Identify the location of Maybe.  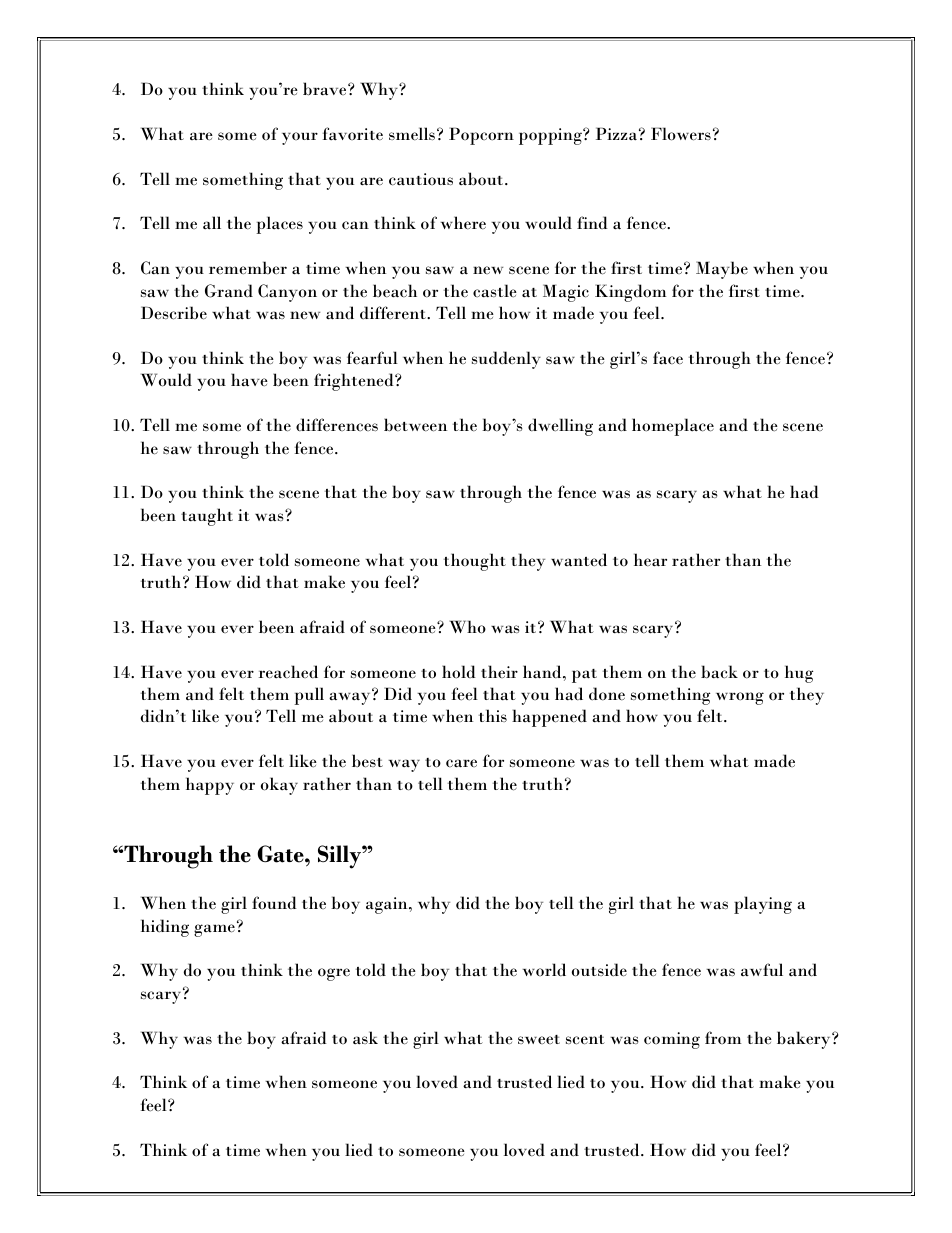
(722, 270).
